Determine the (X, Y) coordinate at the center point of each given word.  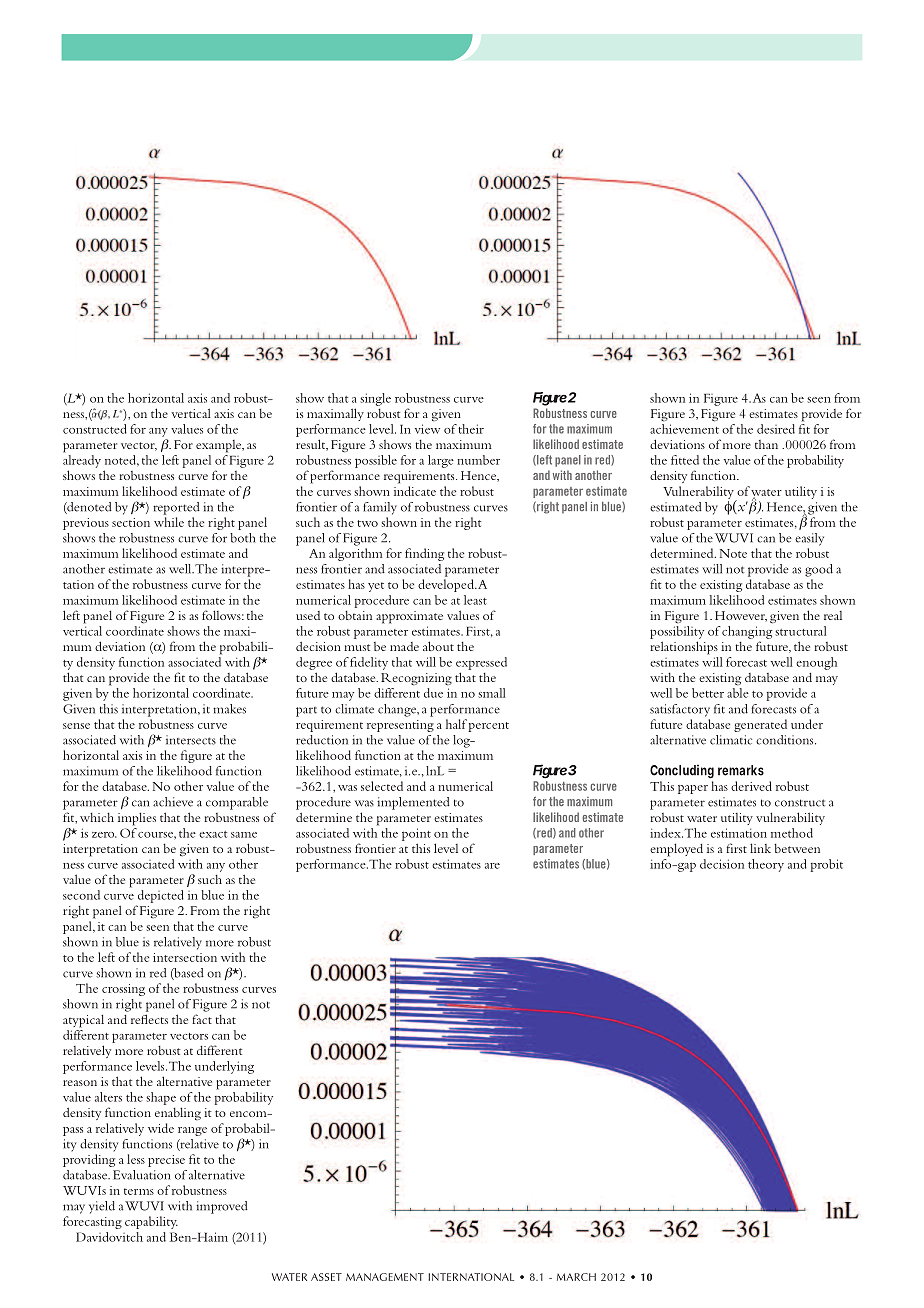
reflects (149, 1019)
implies (137, 819)
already (82, 461)
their (471, 429)
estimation (739, 833)
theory (766, 865)
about (438, 646)
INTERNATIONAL (471, 1277)
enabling (178, 1114)
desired (776, 429)
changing (747, 632)
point (416, 834)
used (308, 615)
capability (151, 1222)
